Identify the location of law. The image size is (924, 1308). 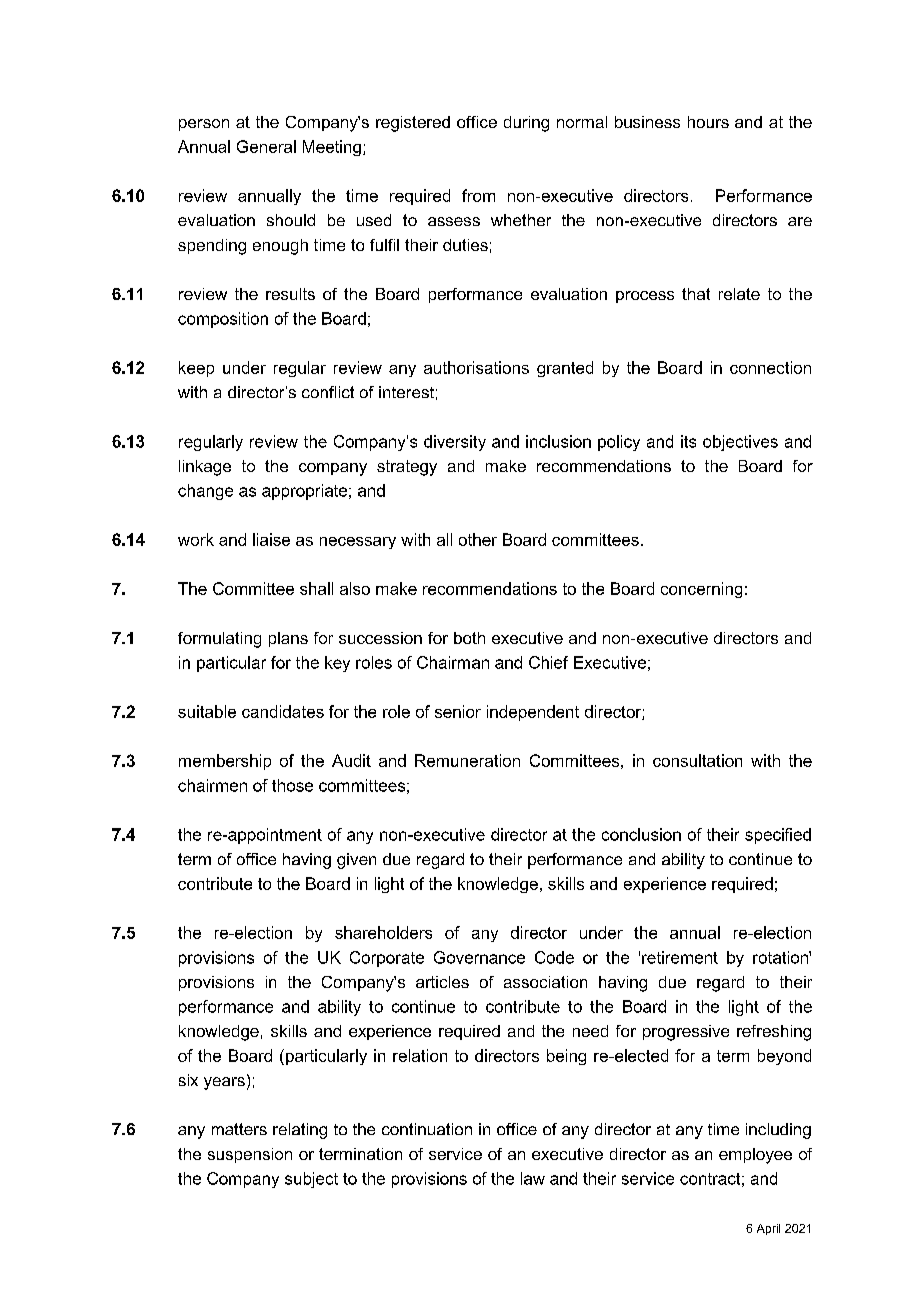
(533, 1178).
